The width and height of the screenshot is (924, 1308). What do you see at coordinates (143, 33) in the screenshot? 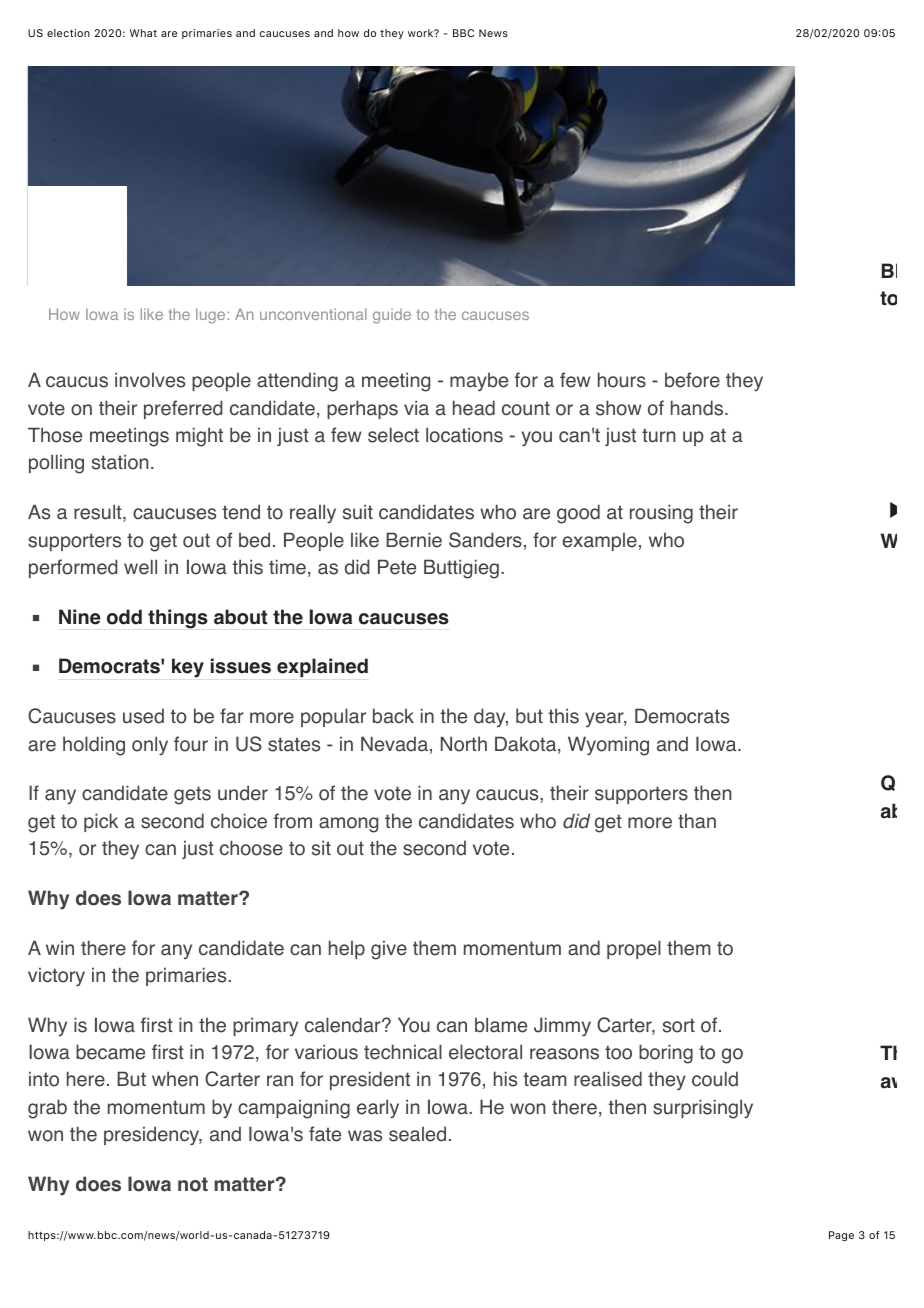
I see `What` at bounding box center [143, 33].
